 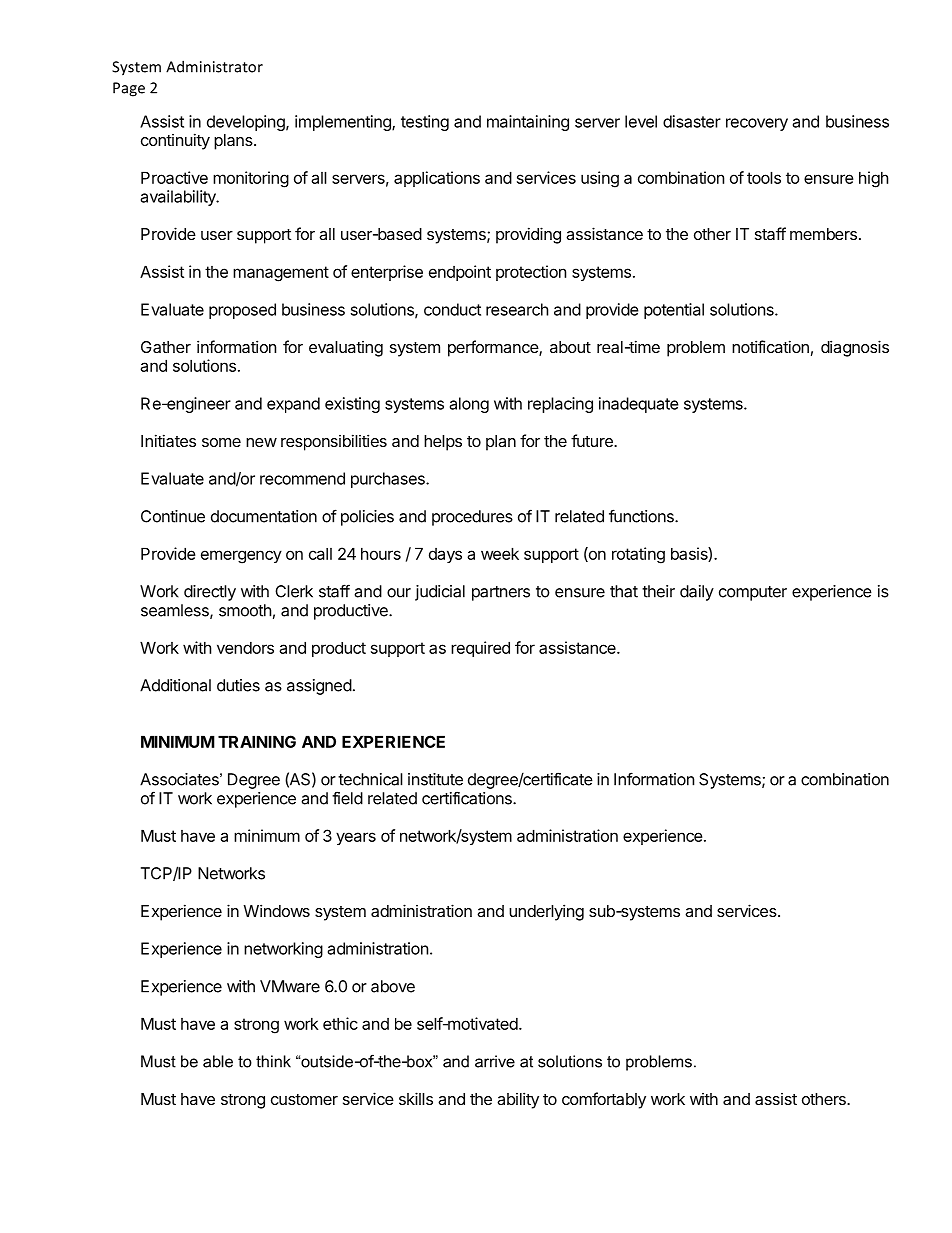 What do you see at coordinates (480, 649) in the page?
I see `required` at bounding box center [480, 649].
